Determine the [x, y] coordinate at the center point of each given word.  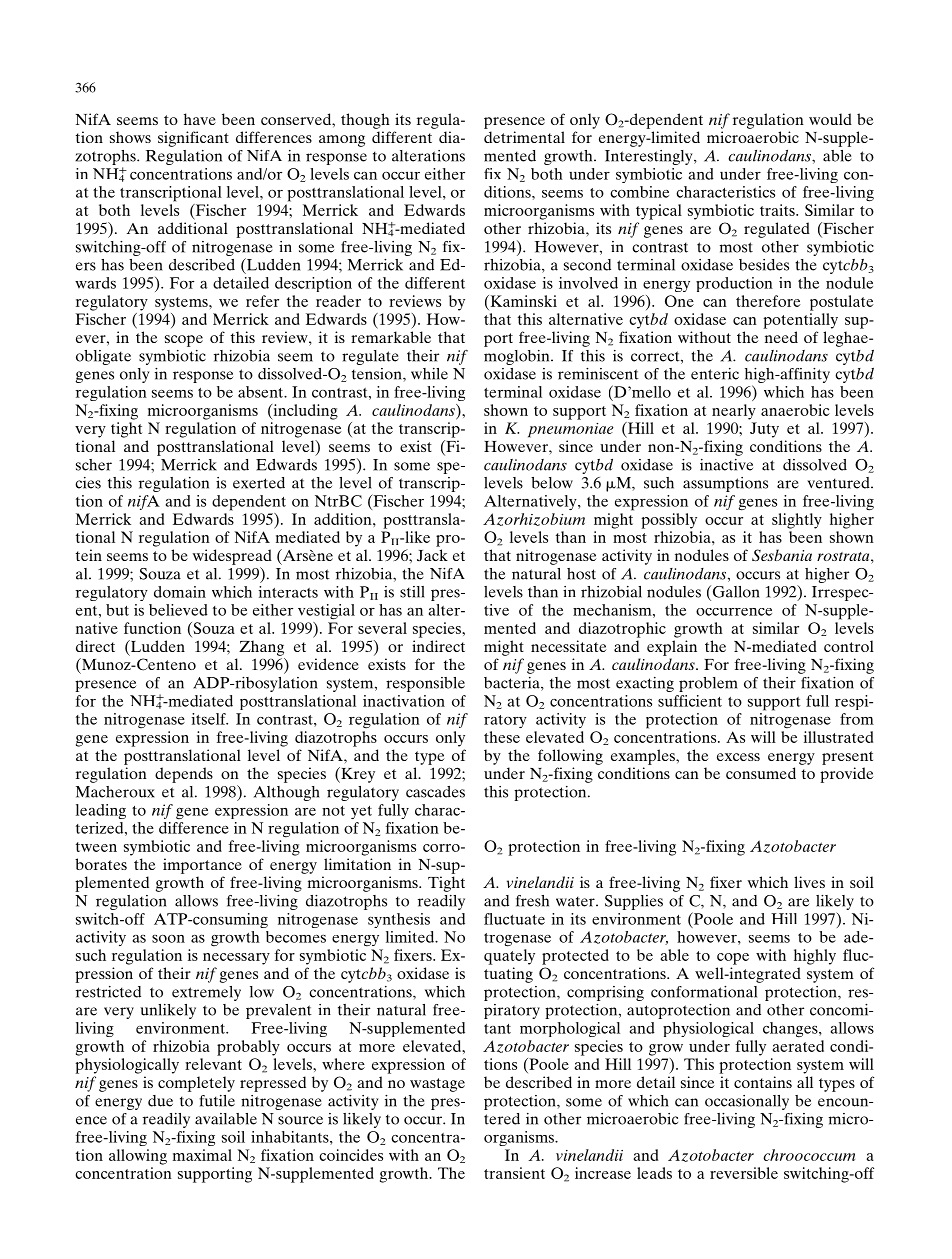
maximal [202, 1155]
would [830, 119]
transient [514, 1173]
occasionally [747, 1102]
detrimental [524, 137]
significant [193, 139]
